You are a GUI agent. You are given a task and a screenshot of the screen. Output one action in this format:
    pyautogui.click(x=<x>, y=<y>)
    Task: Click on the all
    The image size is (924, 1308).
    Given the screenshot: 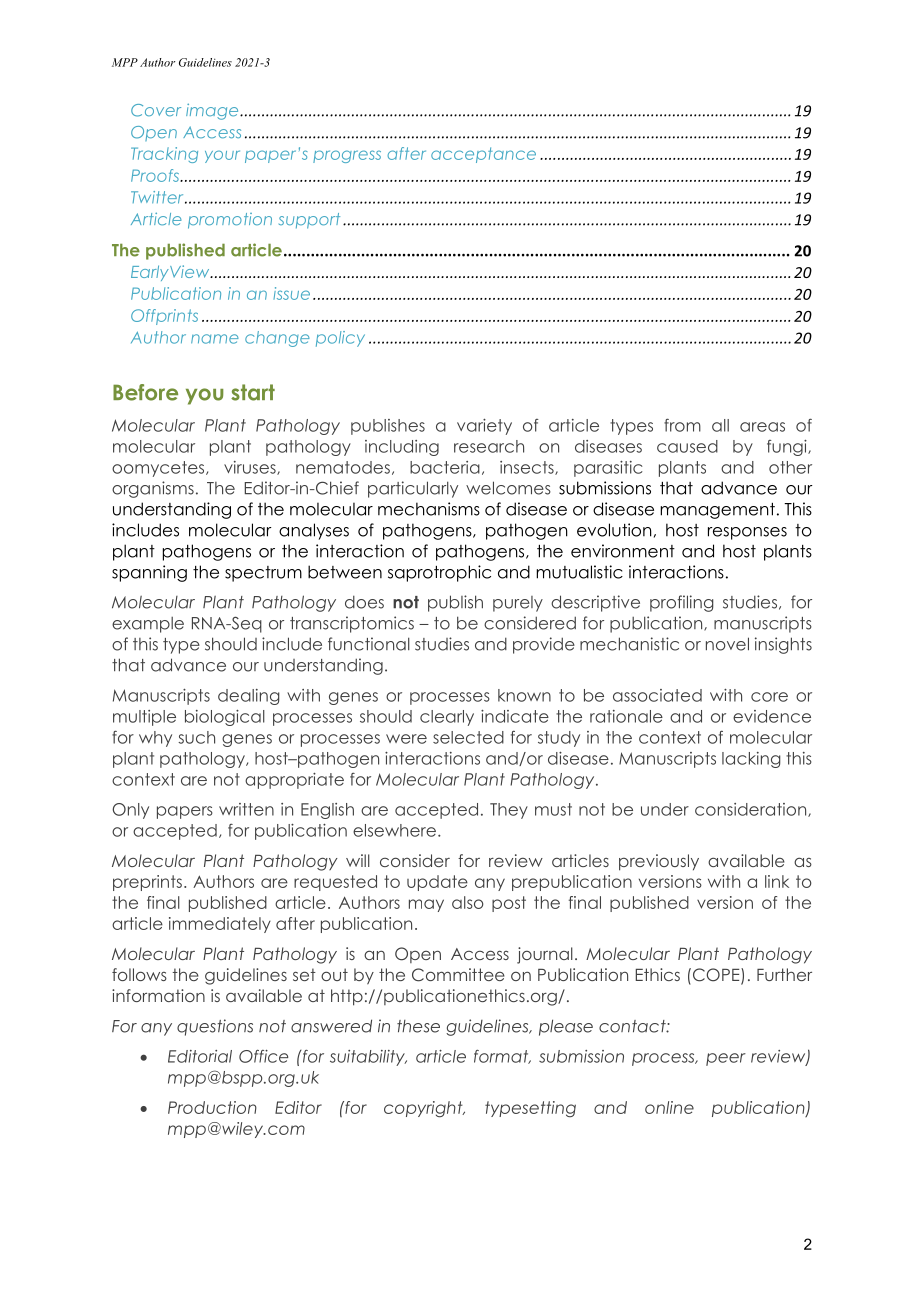 What is the action you would take?
    pyautogui.click(x=720, y=425)
